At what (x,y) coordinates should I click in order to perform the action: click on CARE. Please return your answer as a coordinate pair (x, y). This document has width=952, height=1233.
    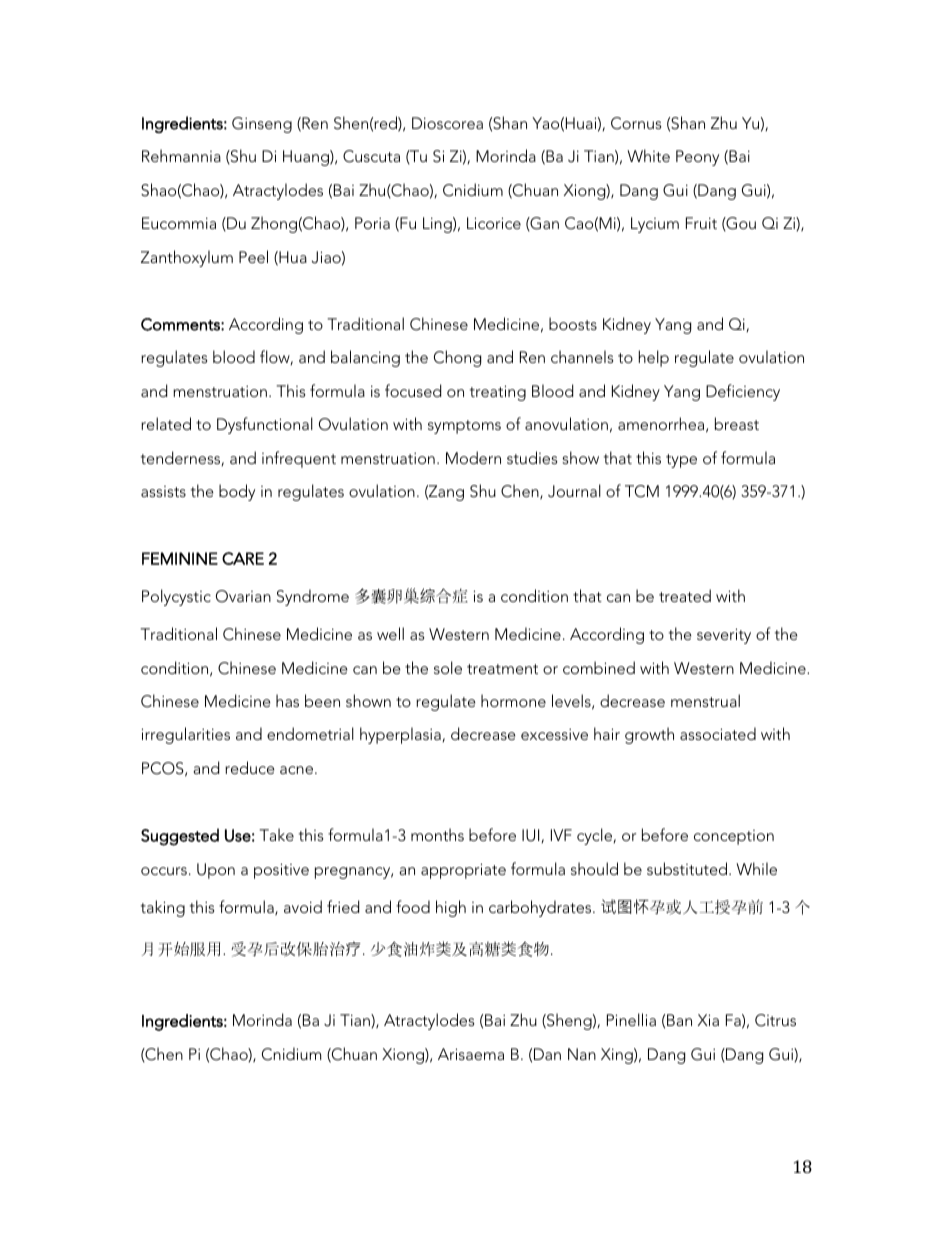
    Looking at the image, I should click on (243, 558).
